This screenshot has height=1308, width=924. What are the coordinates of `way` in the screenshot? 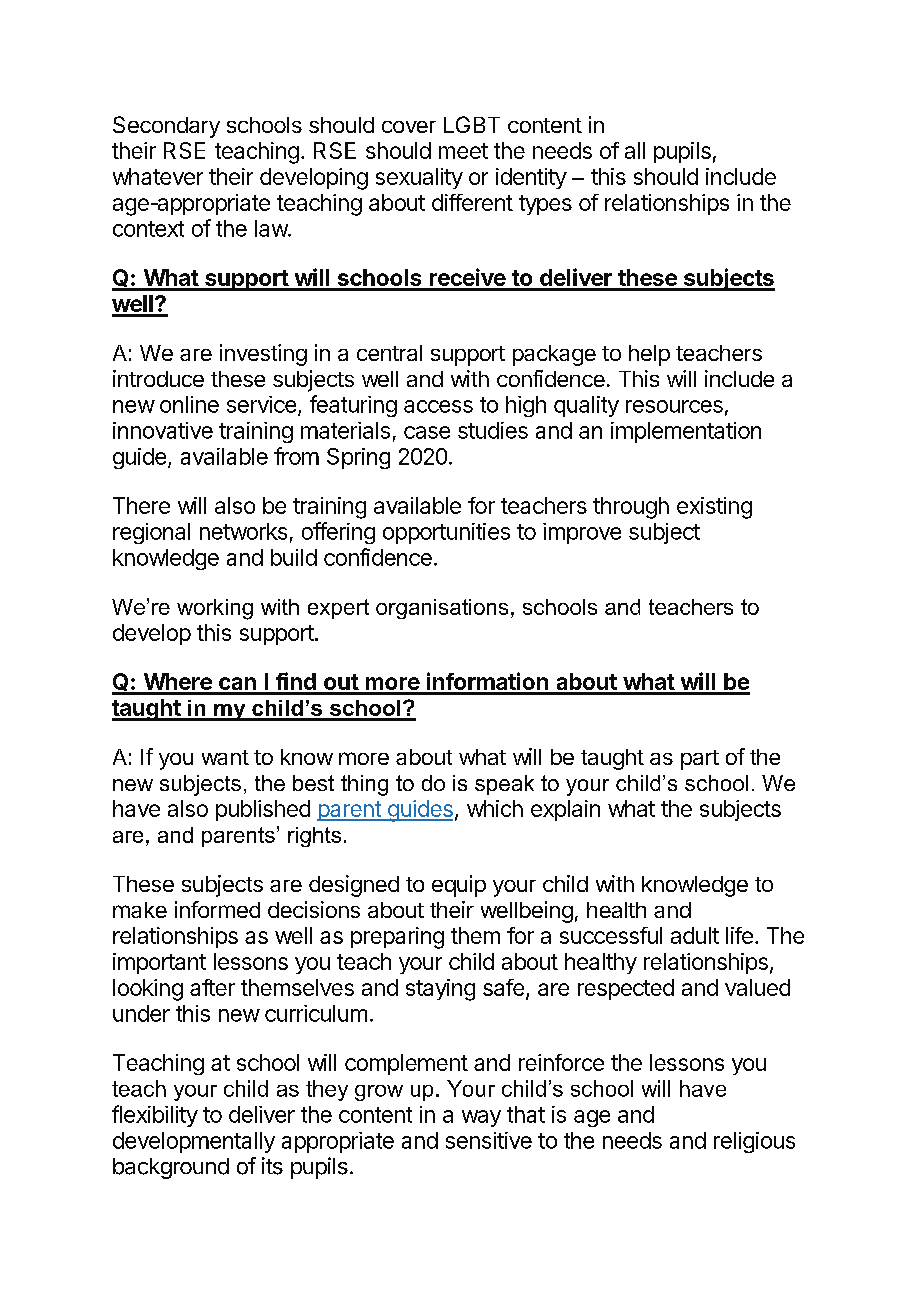 It's located at (481, 1118).
